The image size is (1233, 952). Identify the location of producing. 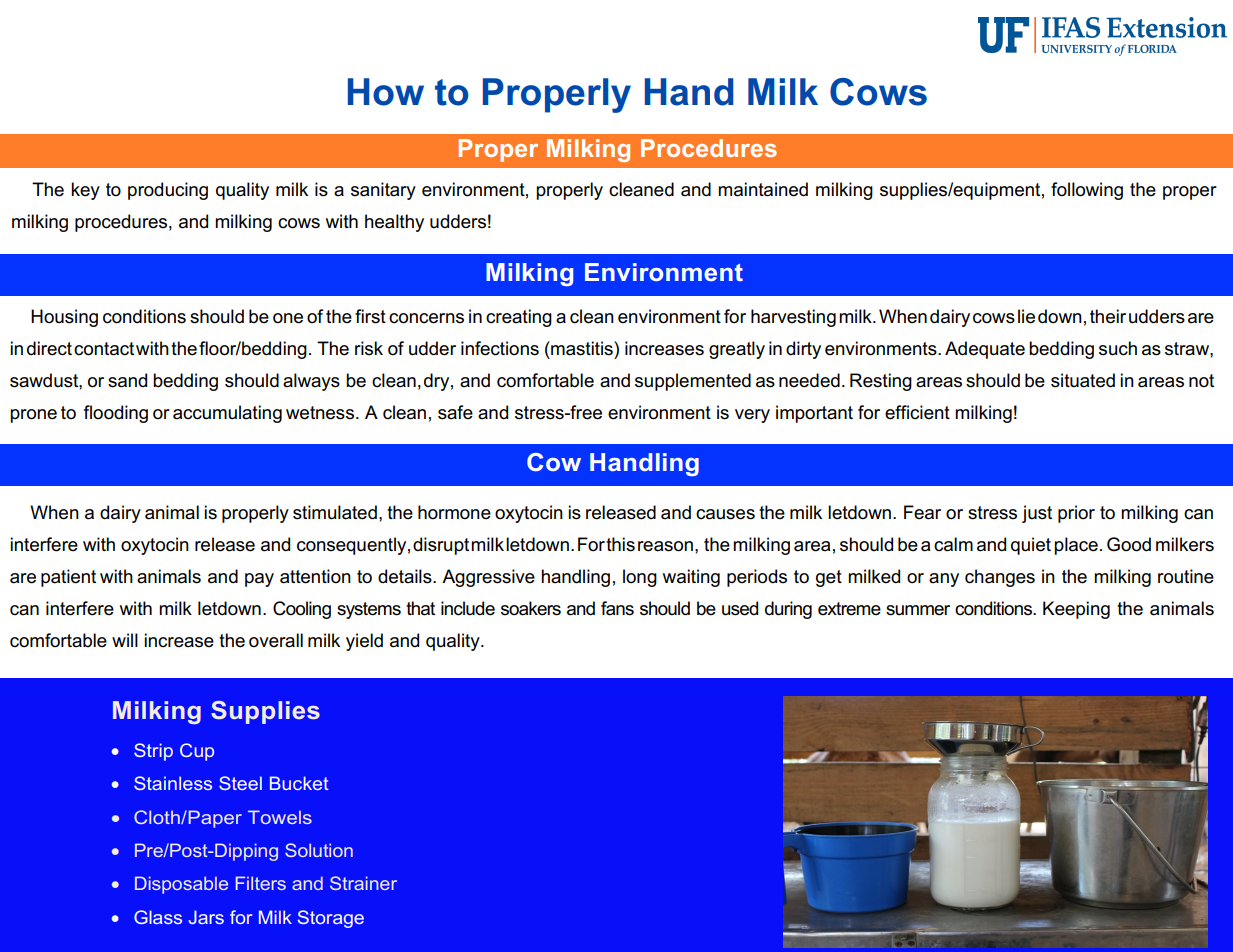
(168, 191).
